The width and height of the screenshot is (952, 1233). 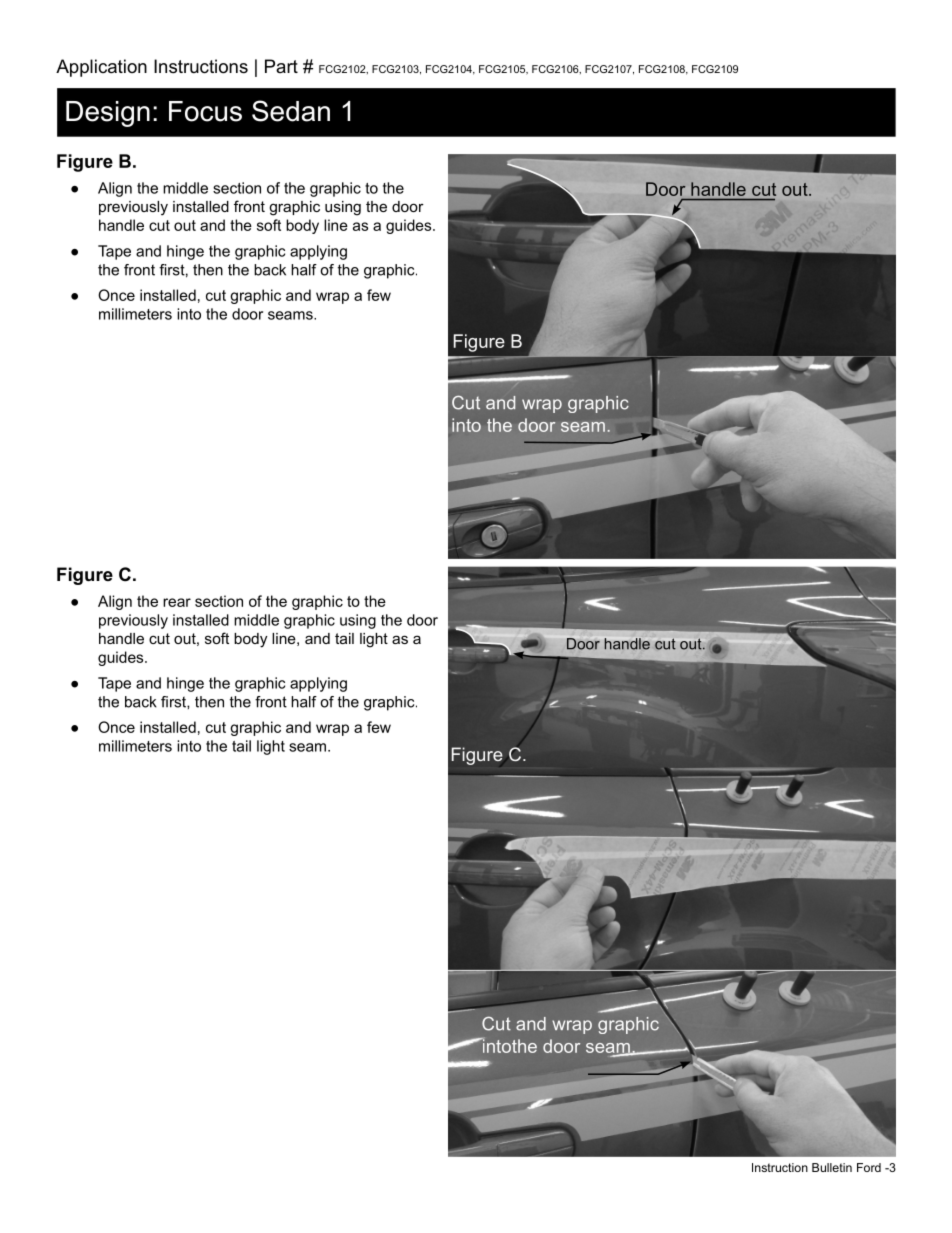 What do you see at coordinates (281, 66) in the screenshot?
I see `Part` at bounding box center [281, 66].
